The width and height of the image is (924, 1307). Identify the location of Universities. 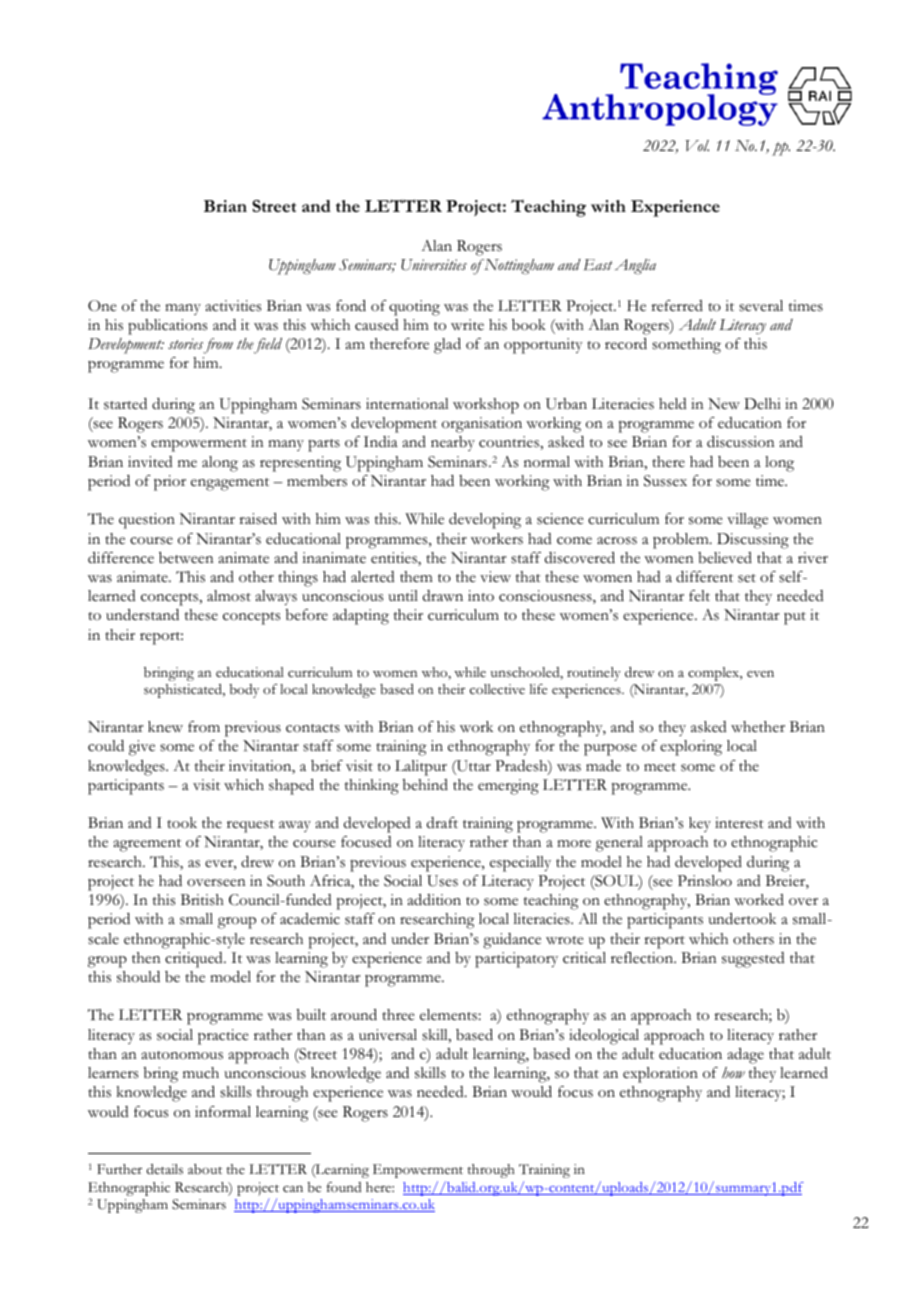
(434, 265).
